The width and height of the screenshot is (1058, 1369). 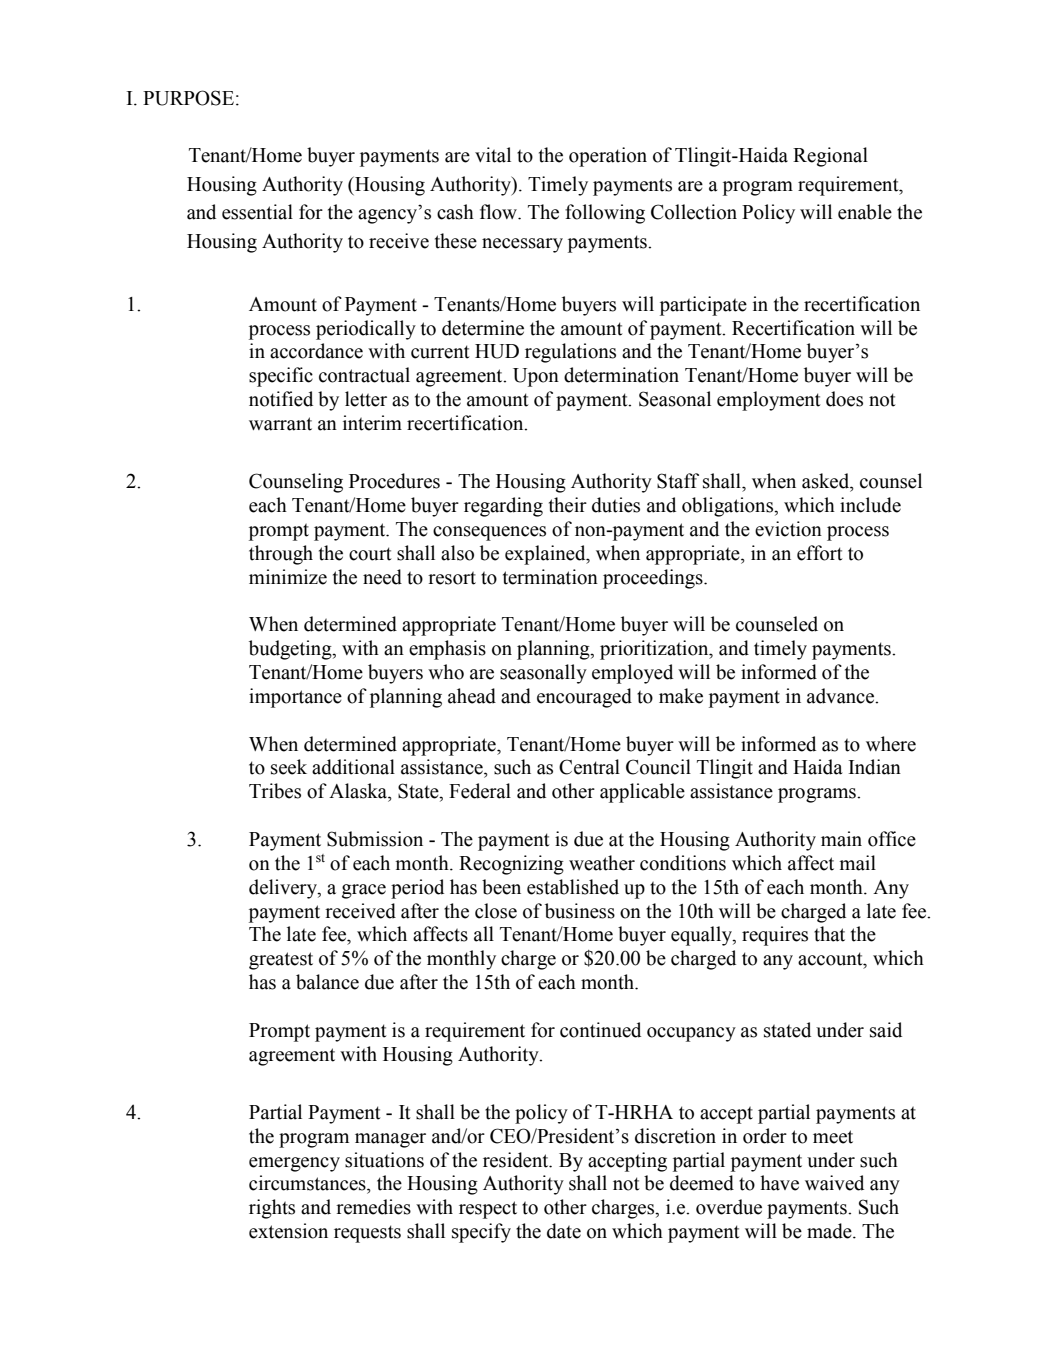 What do you see at coordinates (188, 98) in the screenshot?
I see `PURPOSE` at bounding box center [188, 98].
